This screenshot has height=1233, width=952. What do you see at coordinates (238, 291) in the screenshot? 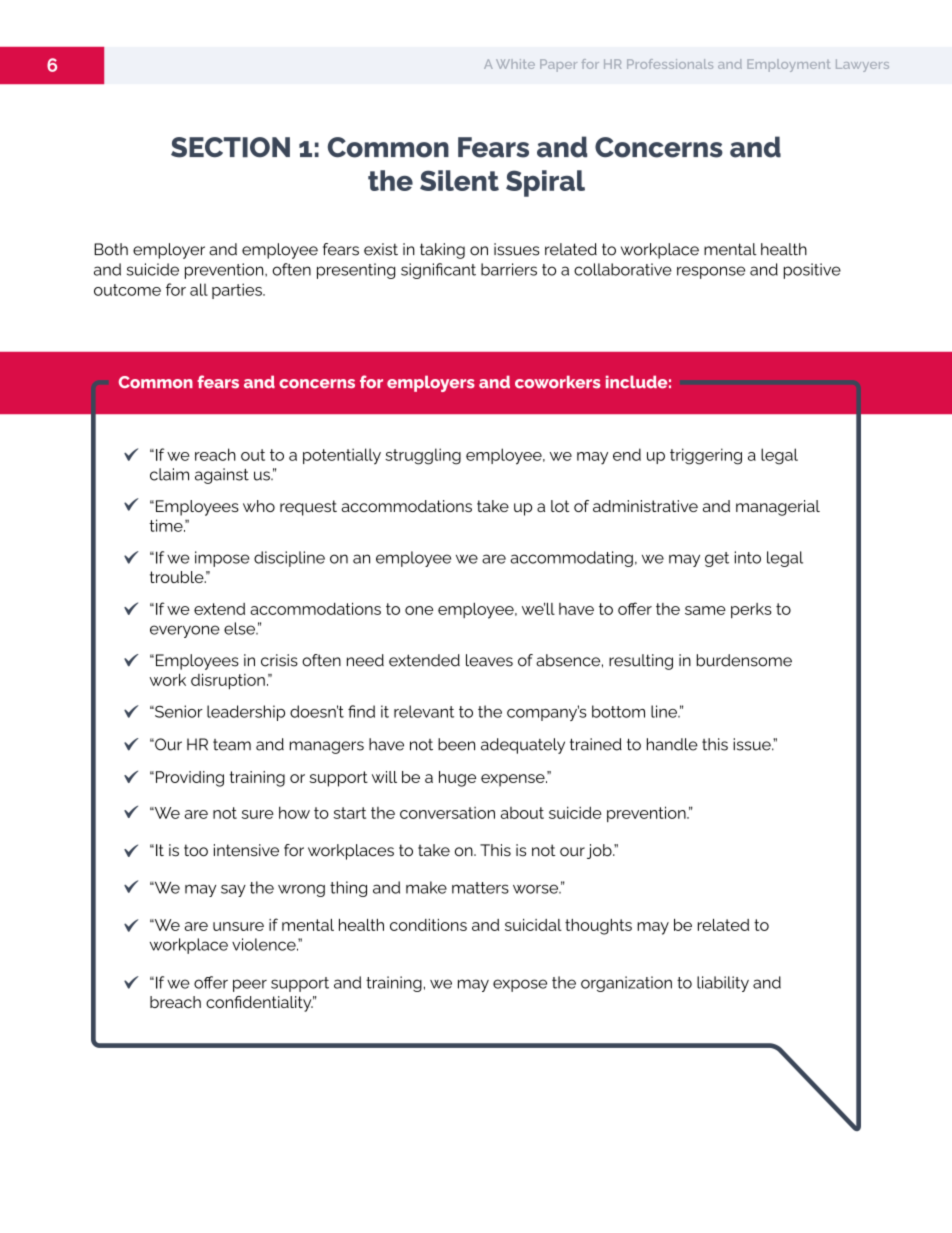
I see `parties` at bounding box center [238, 291].
